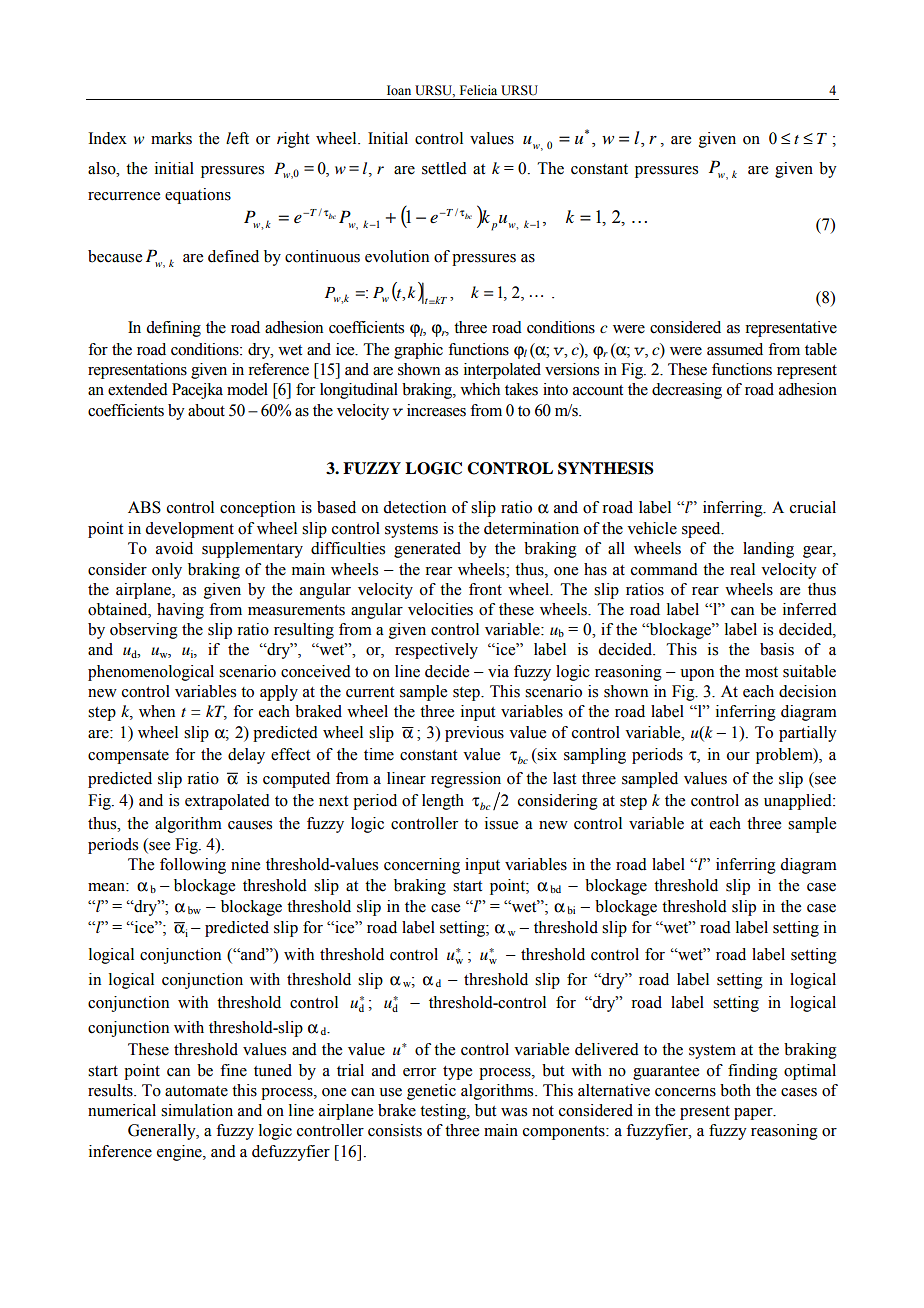 The height and width of the document is (1308, 924). I want to click on simulation, so click(197, 1110).
